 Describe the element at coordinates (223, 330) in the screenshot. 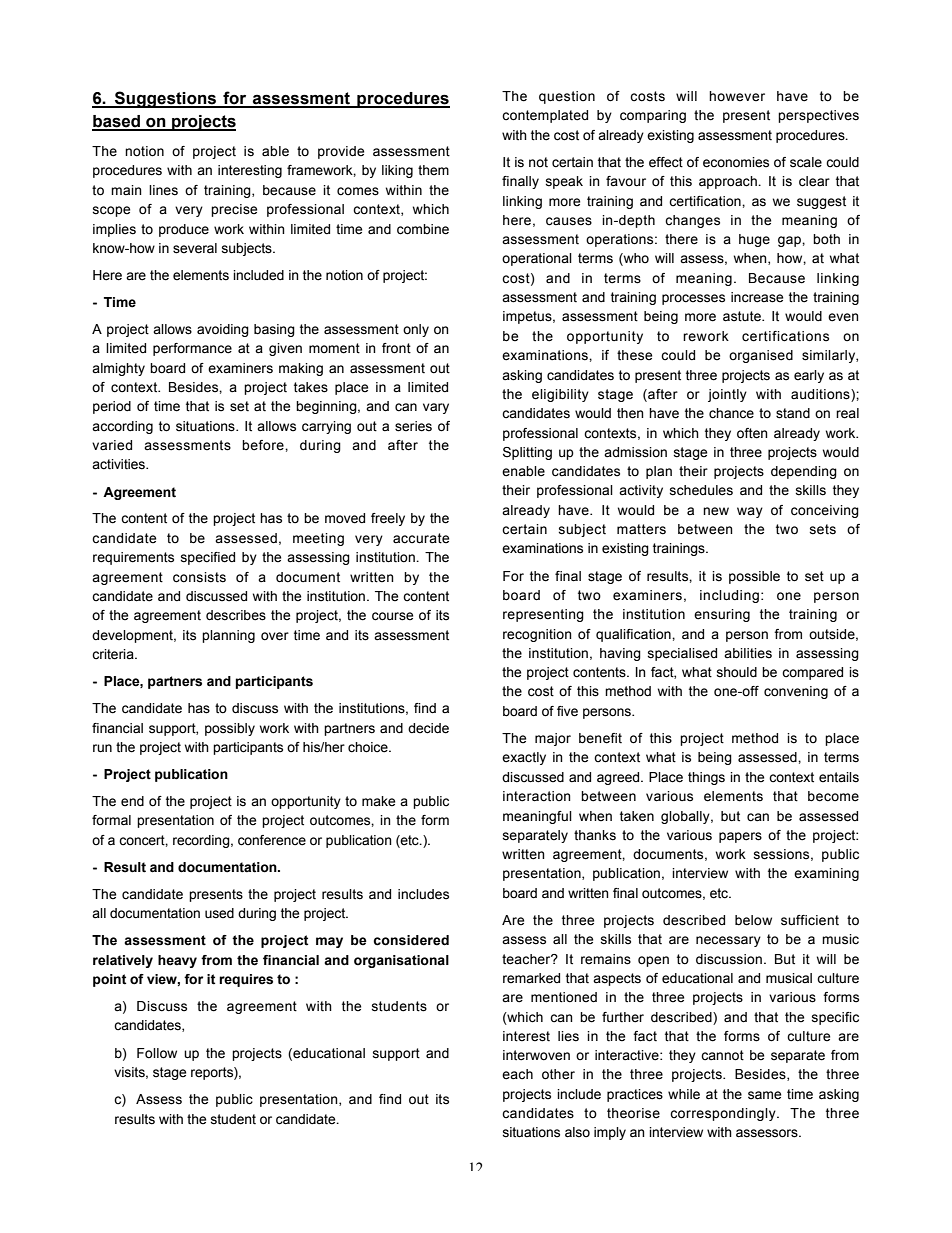

I see `avoiding` at that location.
